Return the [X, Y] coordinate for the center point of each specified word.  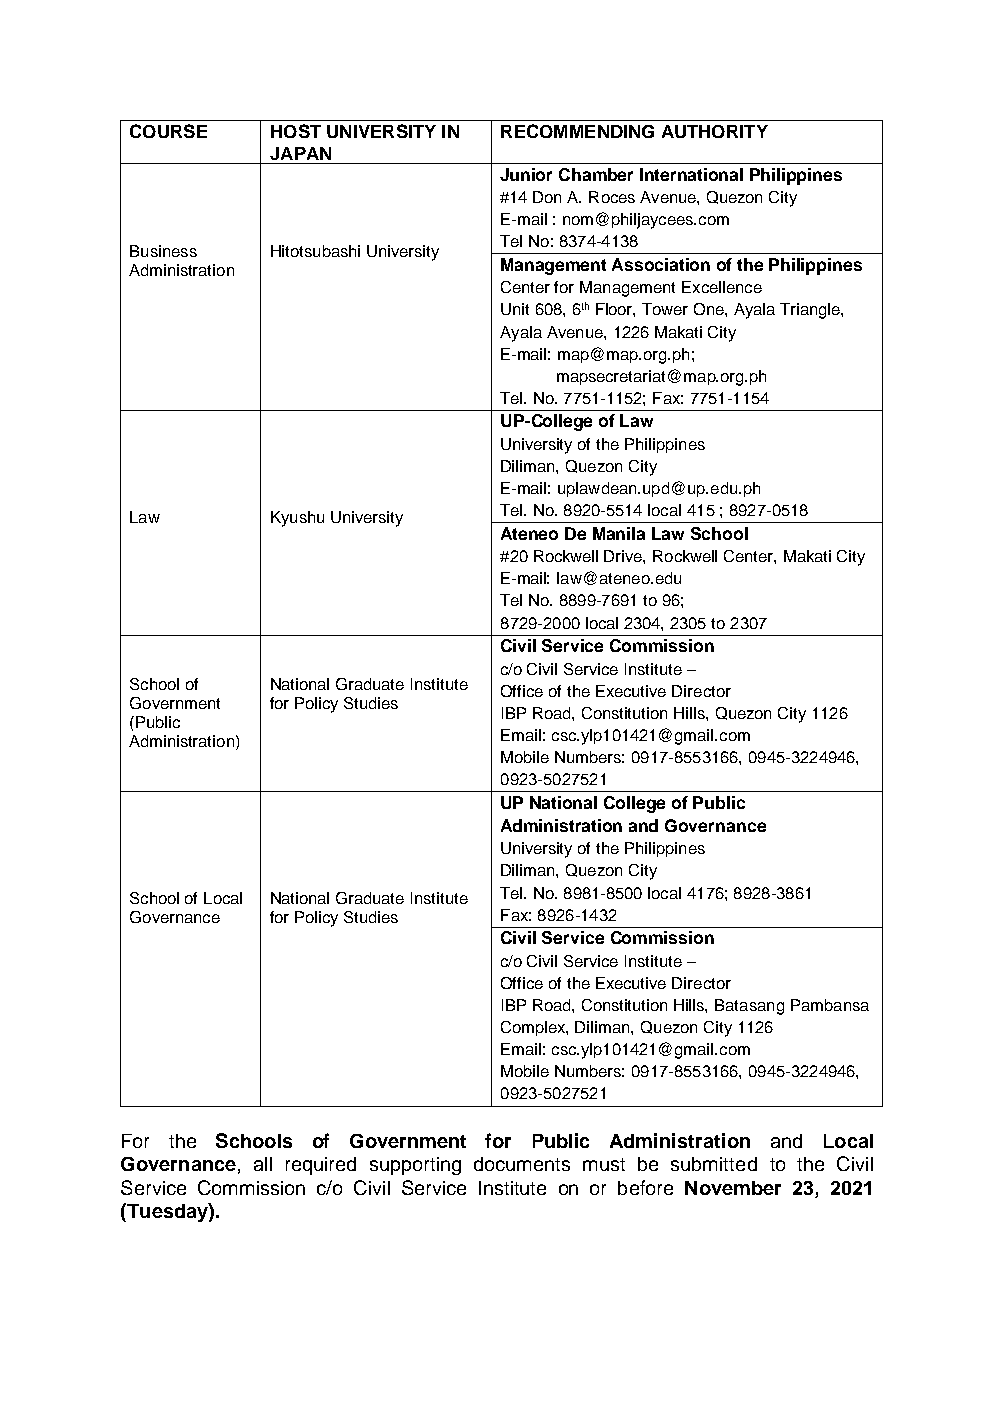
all [263, 1164]
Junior [526, 174]
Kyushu [297, 519]
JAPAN [300, 153]
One [710, 309]
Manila [619, 533]
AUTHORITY [715, 131]
